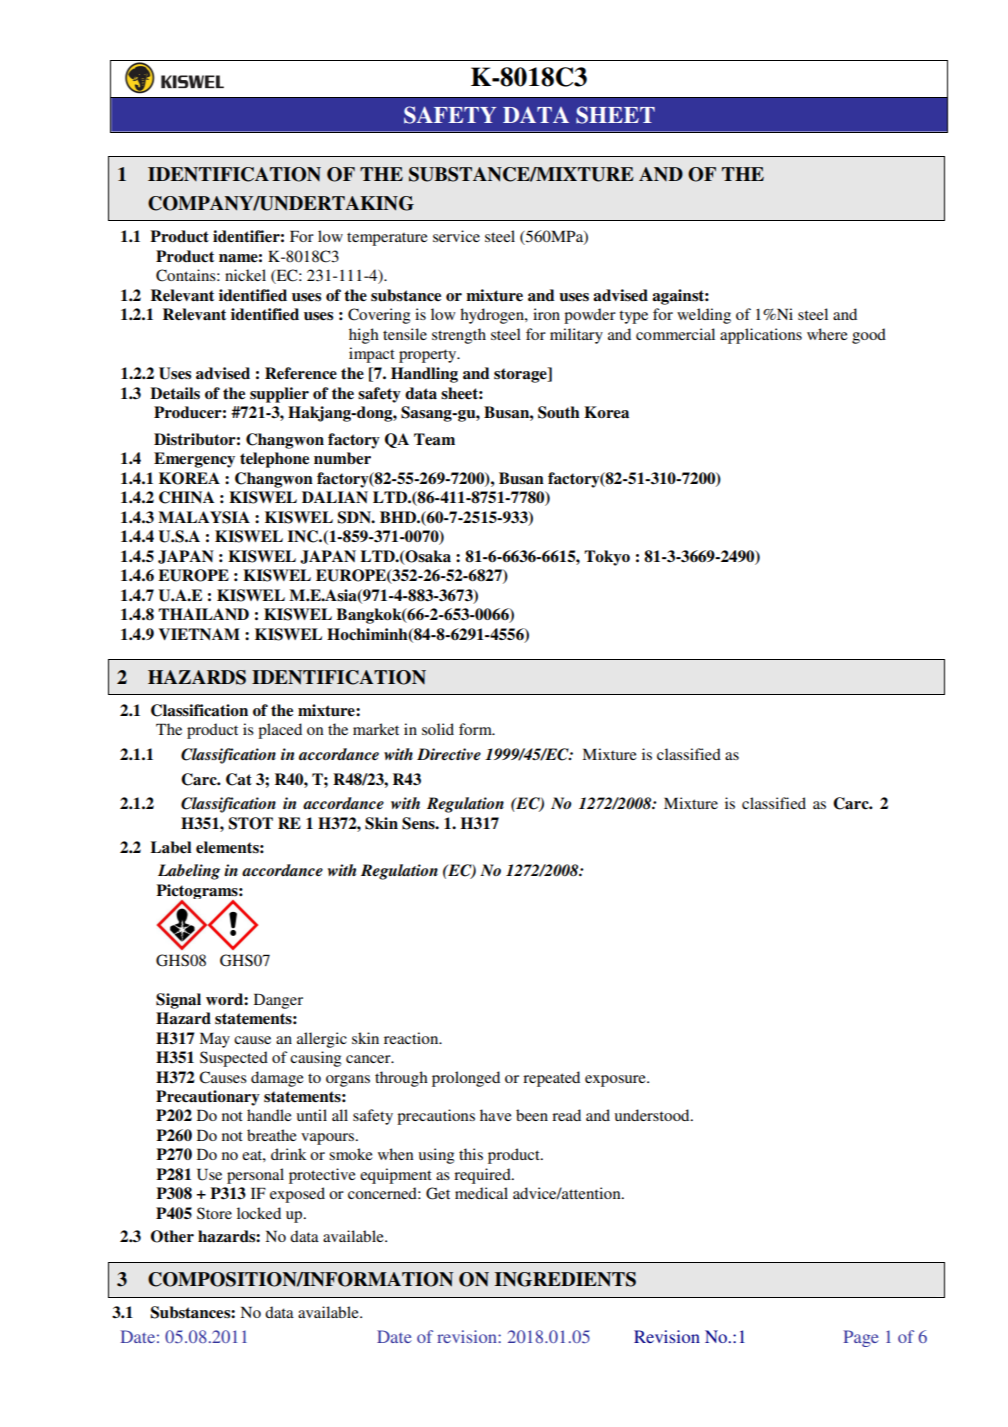 This screenshot has width=1008, height=1427. I want to click on THAILAND, so click(203, 614).
